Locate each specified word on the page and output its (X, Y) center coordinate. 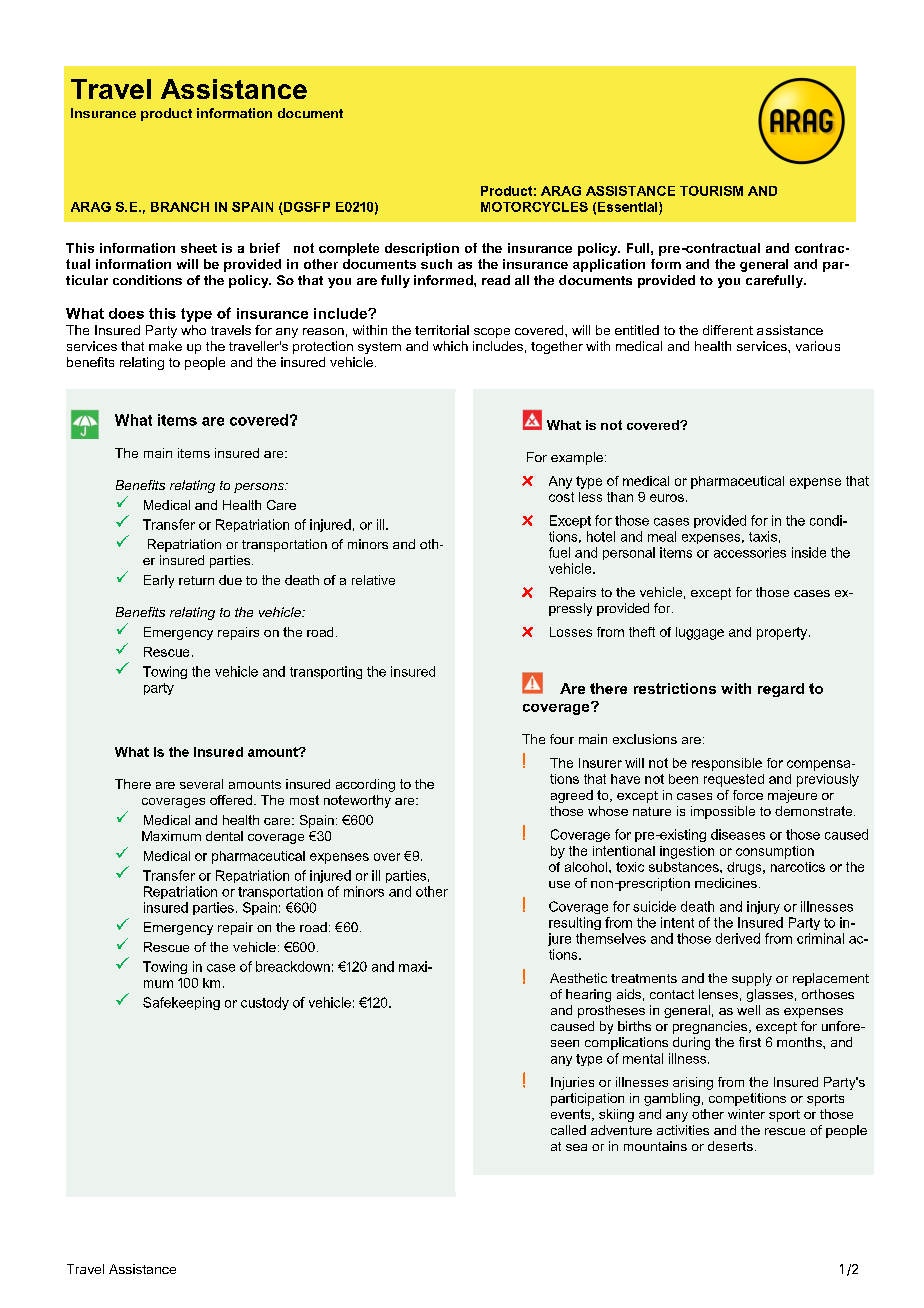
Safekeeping (181, 1003)
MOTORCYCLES (534, 207)
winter (746, 1114)
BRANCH (180, 207)
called (568, 1130)
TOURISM (711, 191)
